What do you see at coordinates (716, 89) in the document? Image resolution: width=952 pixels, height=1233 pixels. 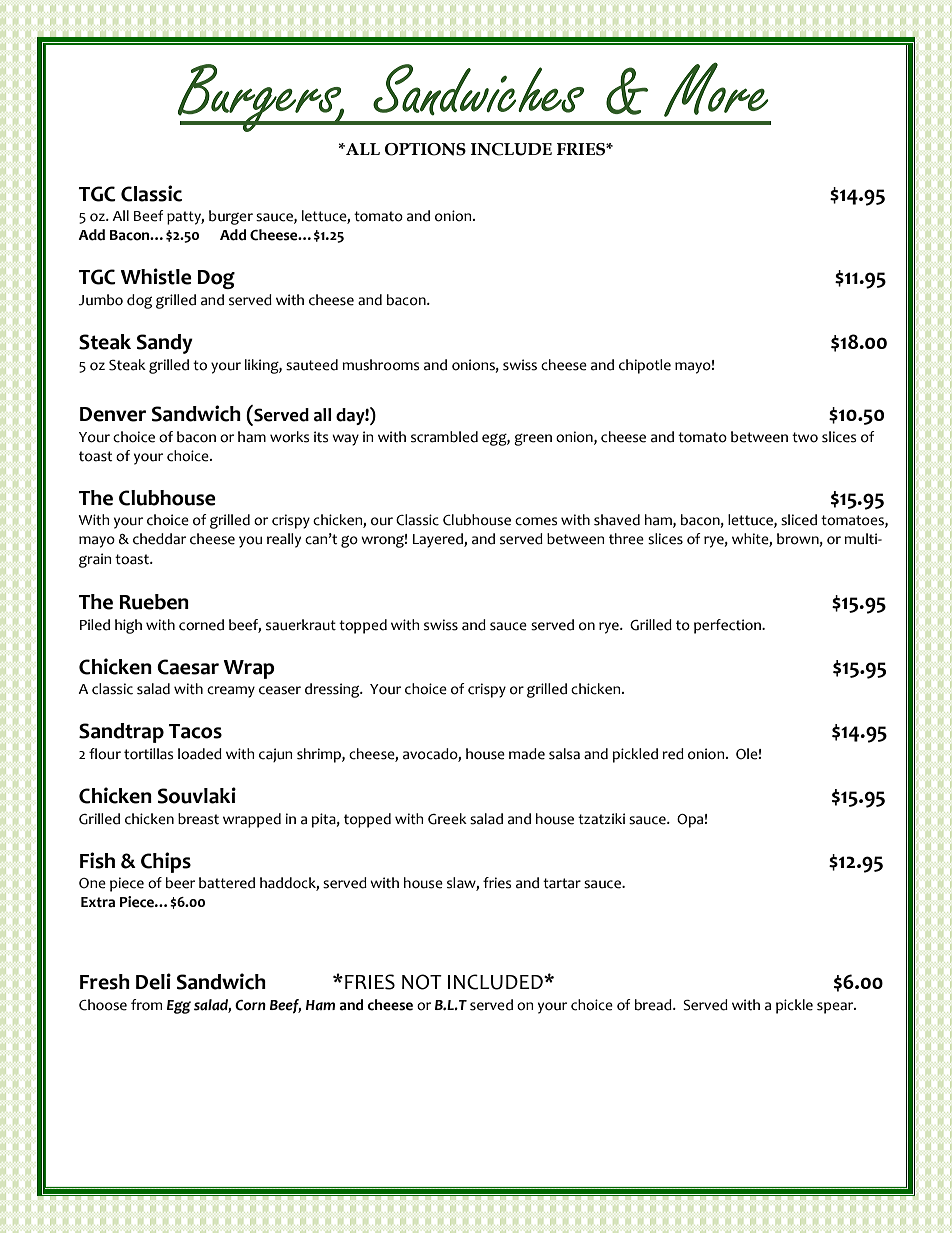 I see `More` at bounding box center [716, 89].
